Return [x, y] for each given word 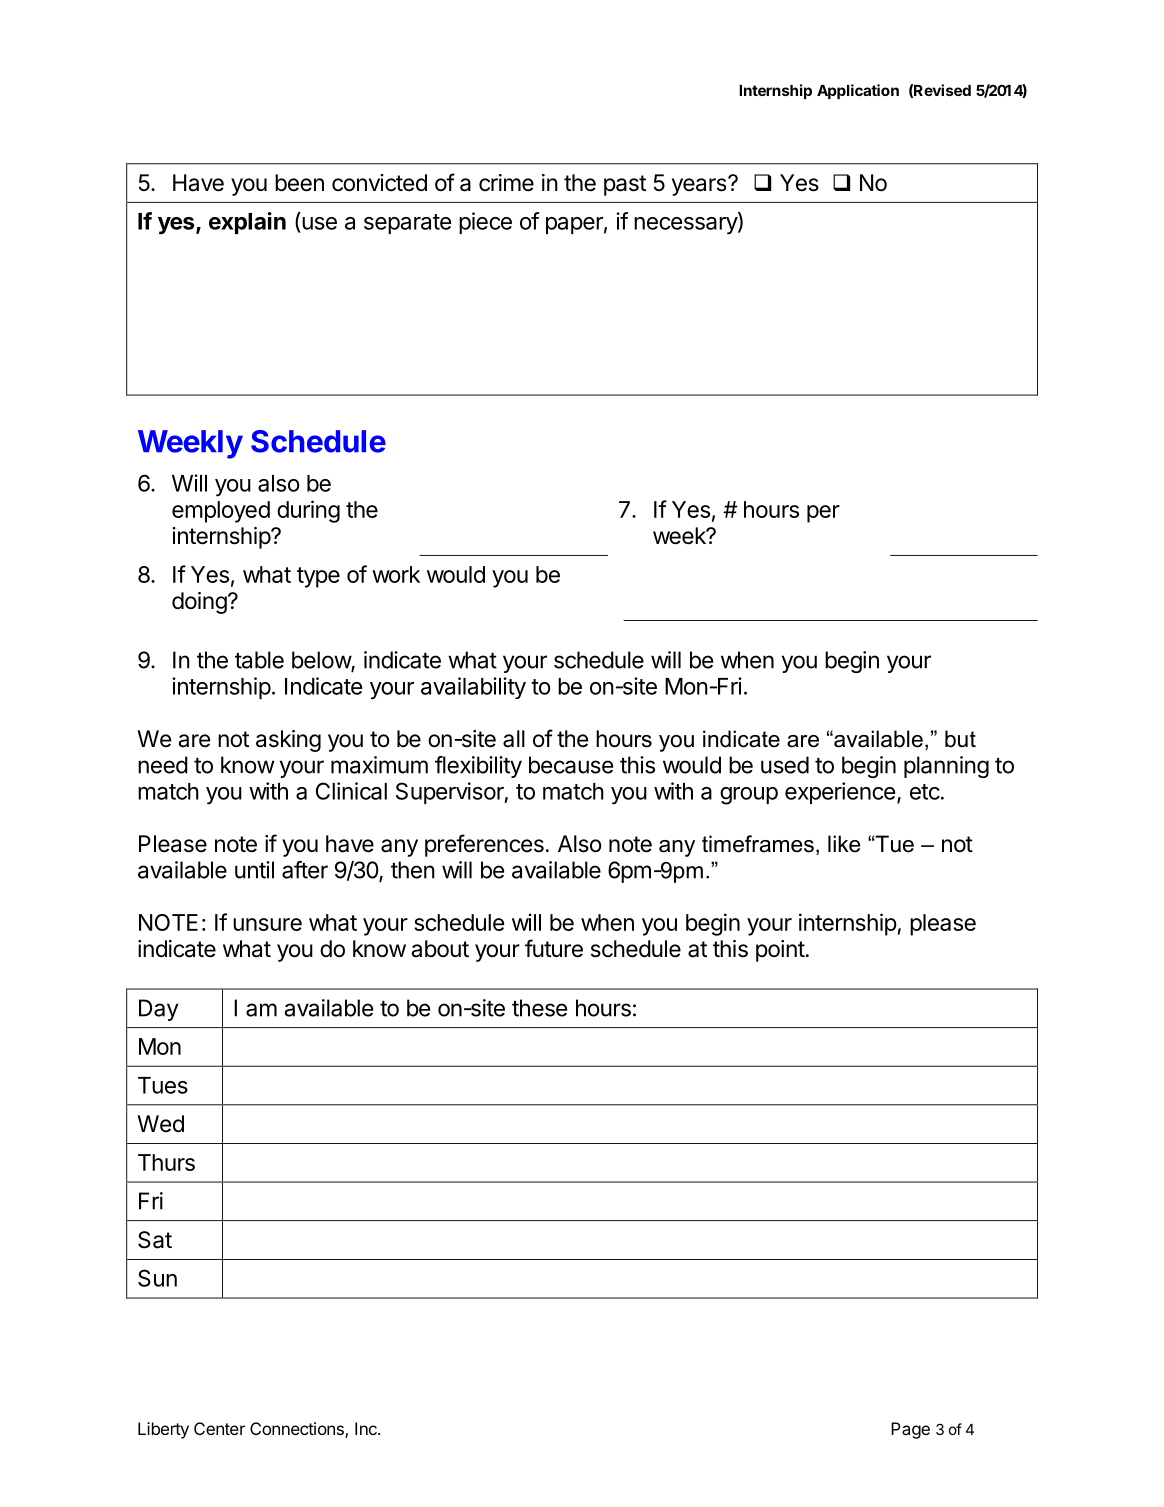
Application [858, 91]
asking [288, 741]
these [539, 1008]
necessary [686, 226]
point [780, 951]
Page [910, 1430]
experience [840, 793]
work [396, 574]
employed [221, 512]
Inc [367, 1428]
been [299, 183]
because [571, 765]
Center [219, 1428]
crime [506, 183]
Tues [163, 1085]
